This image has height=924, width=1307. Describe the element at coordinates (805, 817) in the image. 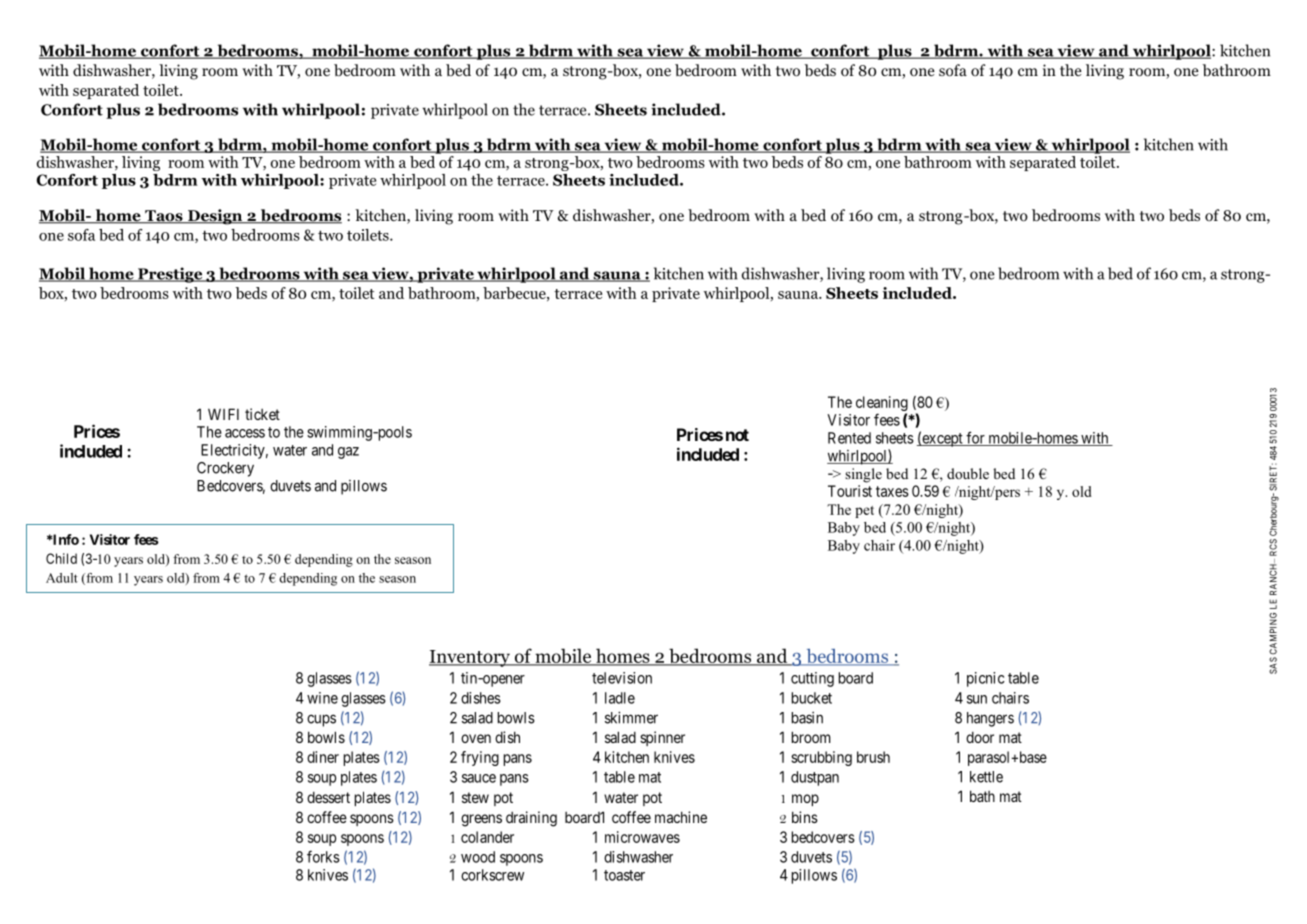

I see `bins` at that location.
